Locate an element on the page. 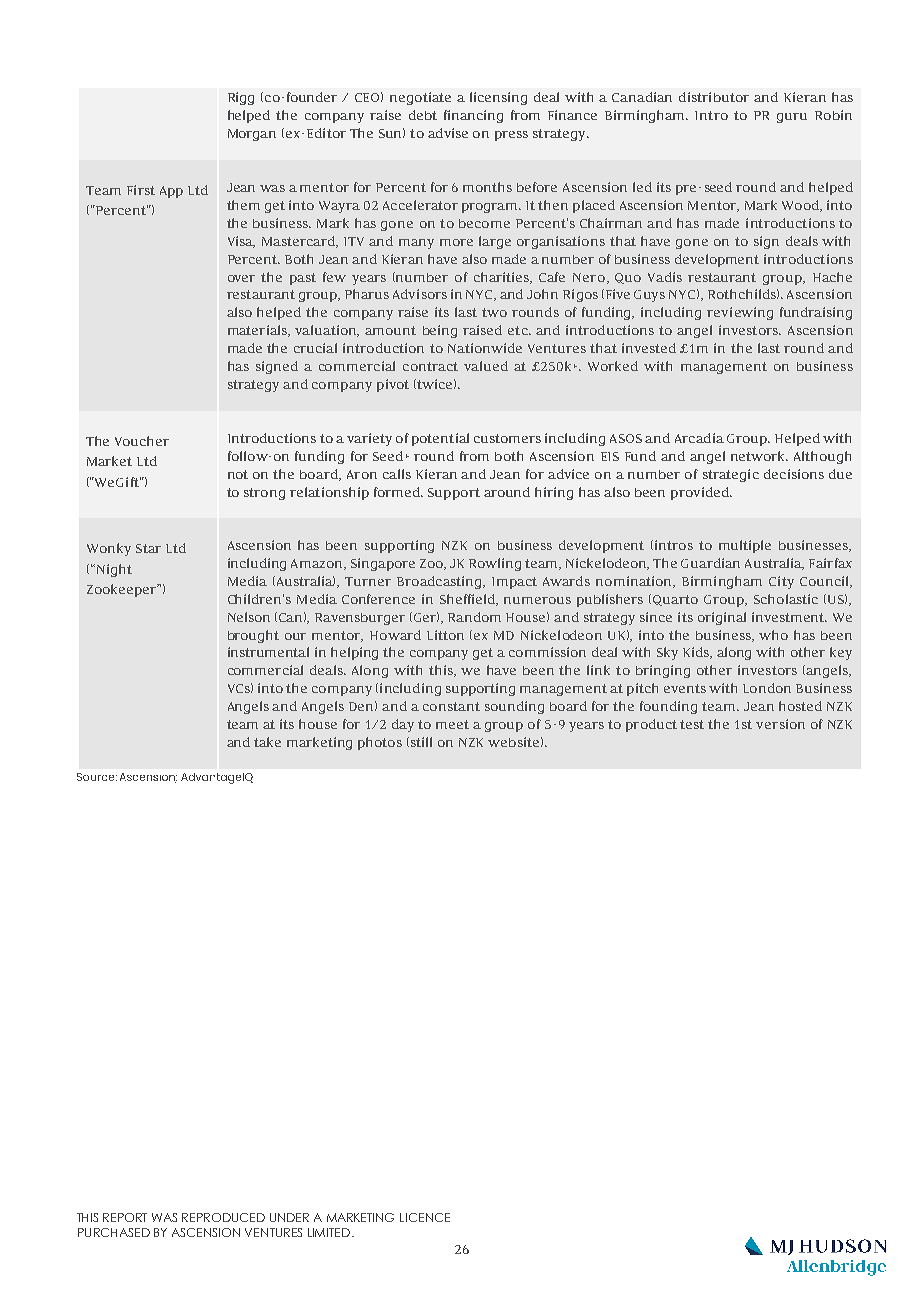 This page has width=924, height=1308. multiple is located at coordinates (745, 546).
